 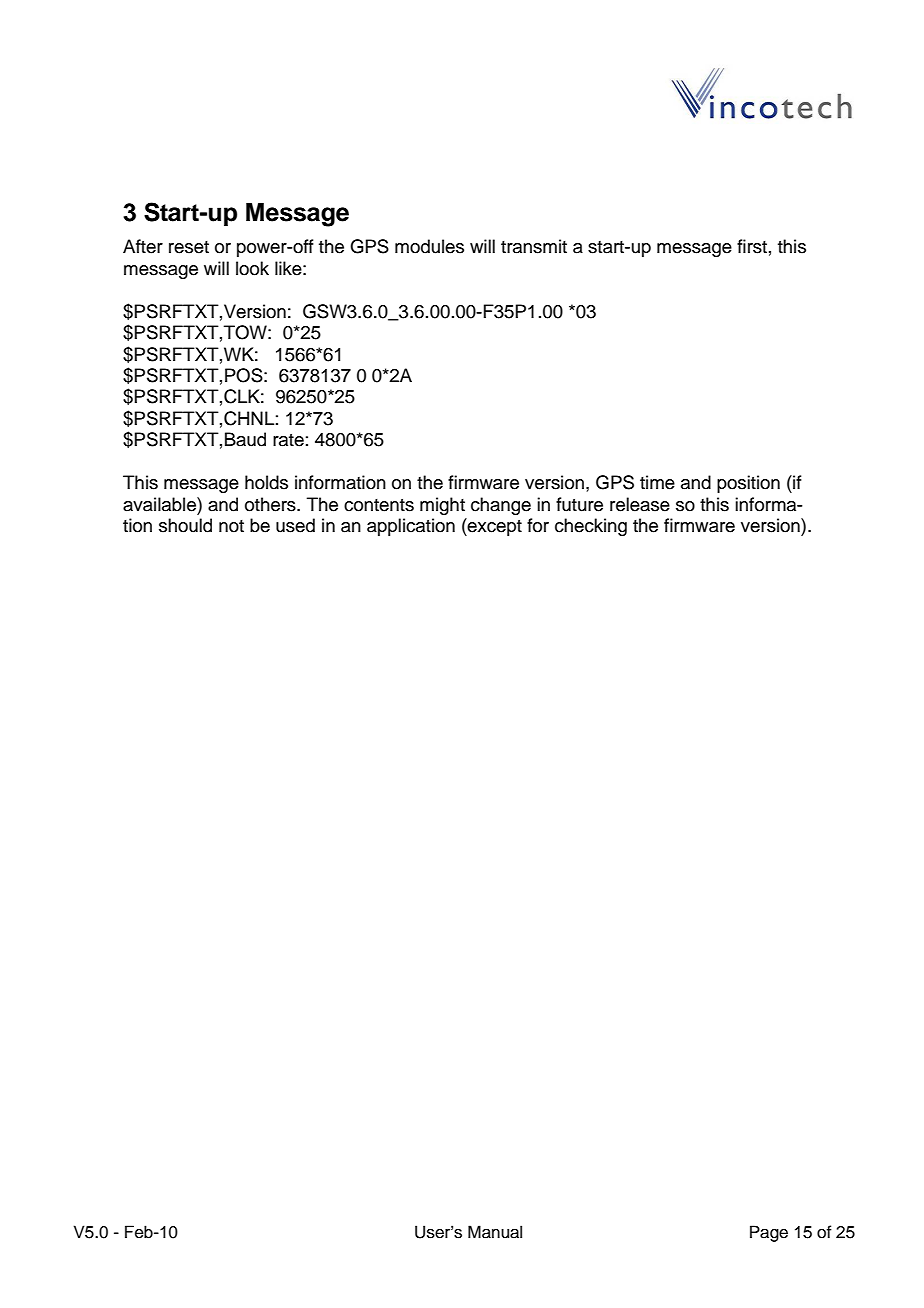 What do you see at coordinates (752, 246) in the screenshot?
I see `first` at bounding box center [752, 246].
